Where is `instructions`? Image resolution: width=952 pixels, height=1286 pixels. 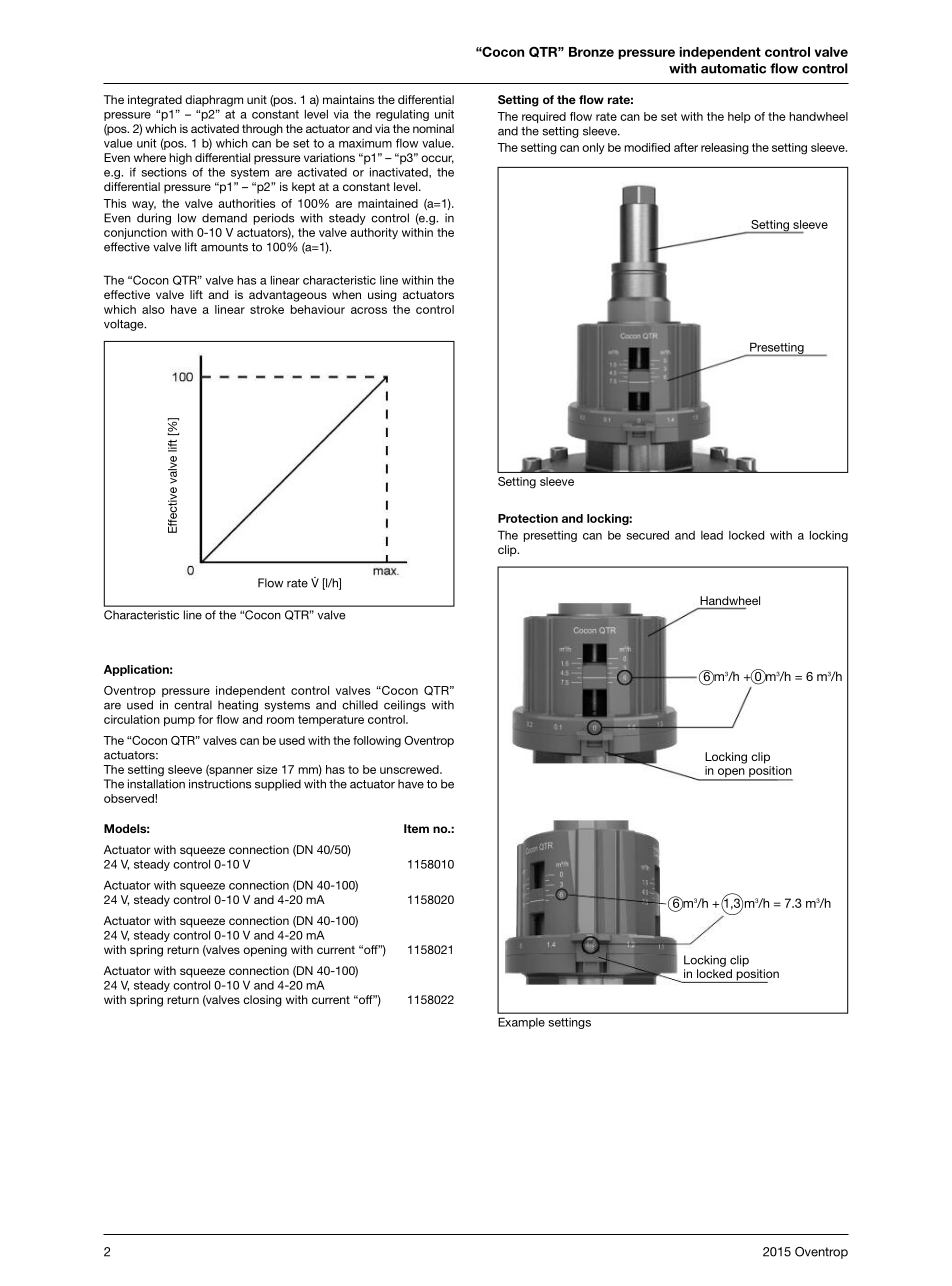 instructions is located at coordinates (220, 784).
